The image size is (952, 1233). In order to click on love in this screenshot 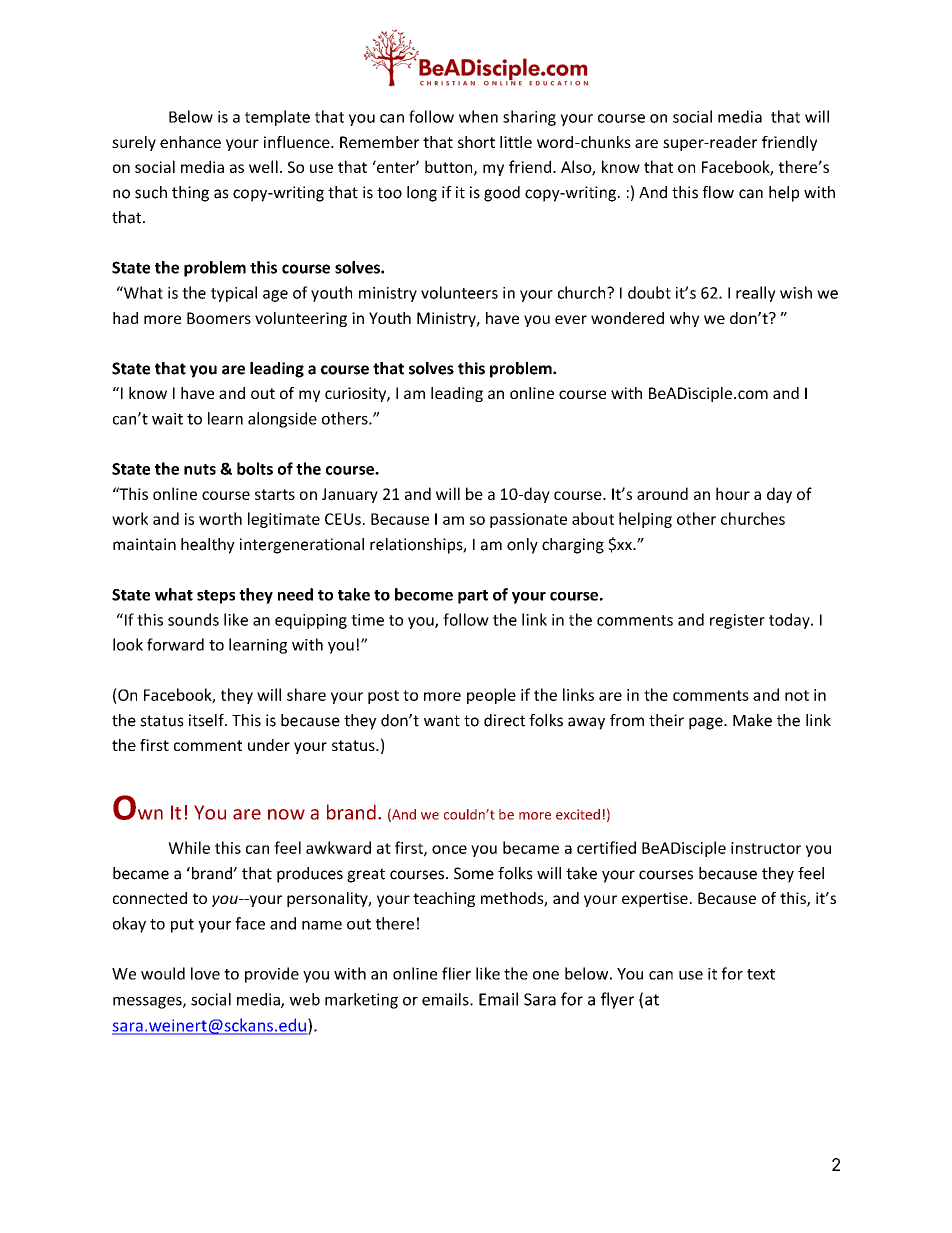, I will do `click(205, 973)`.
